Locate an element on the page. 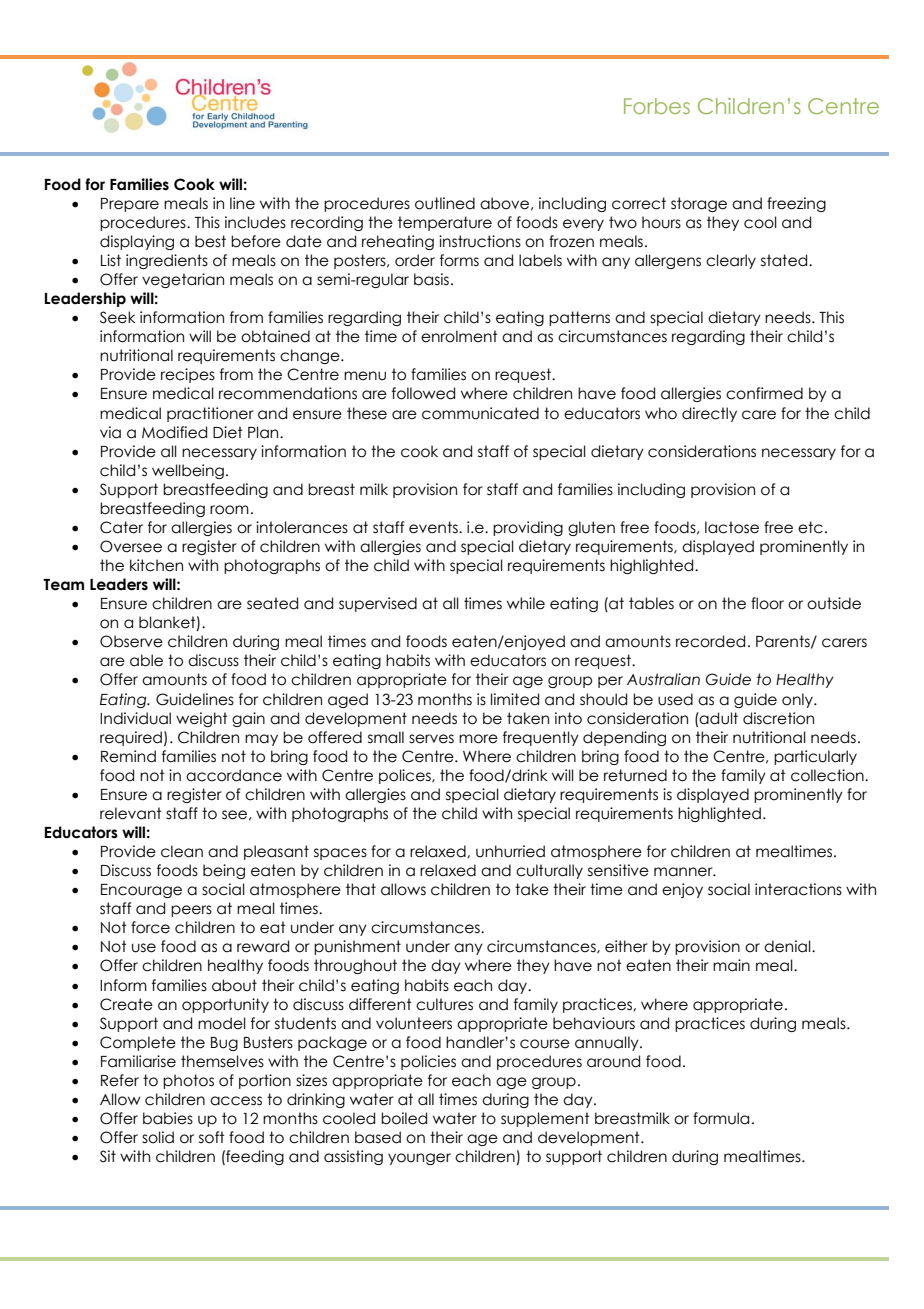 The image size is (924, 1309). recorded is located at coordinates (710, 641).
